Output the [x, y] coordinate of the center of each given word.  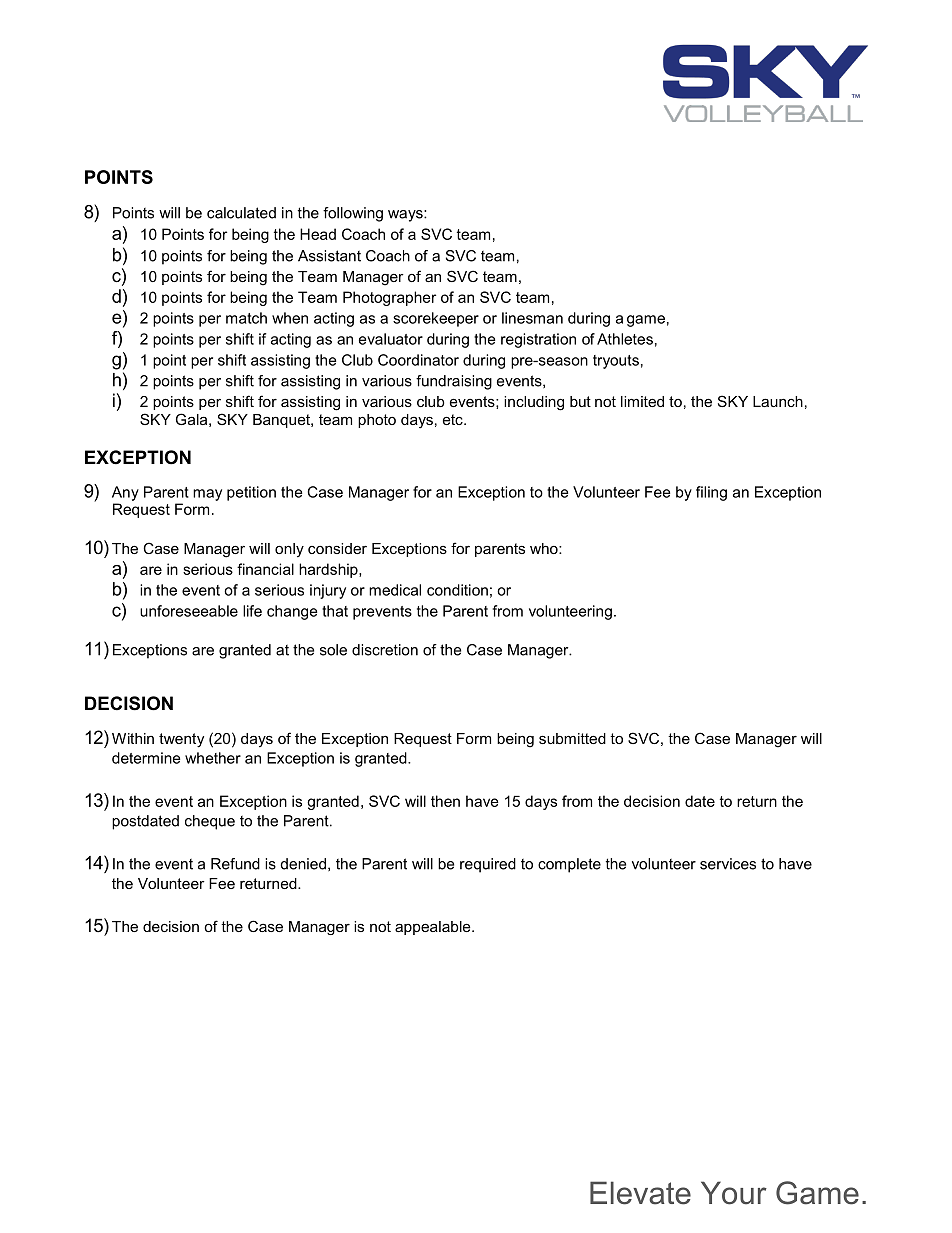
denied [303, 864]
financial [265, 569]
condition [457, 590]
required [488, 865]
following [353, 214]
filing [711, 493]
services [728, 864]
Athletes [625, 339]
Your [734, 1193]
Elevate [640, 1193]
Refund [235, 864]
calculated [241, 213]
